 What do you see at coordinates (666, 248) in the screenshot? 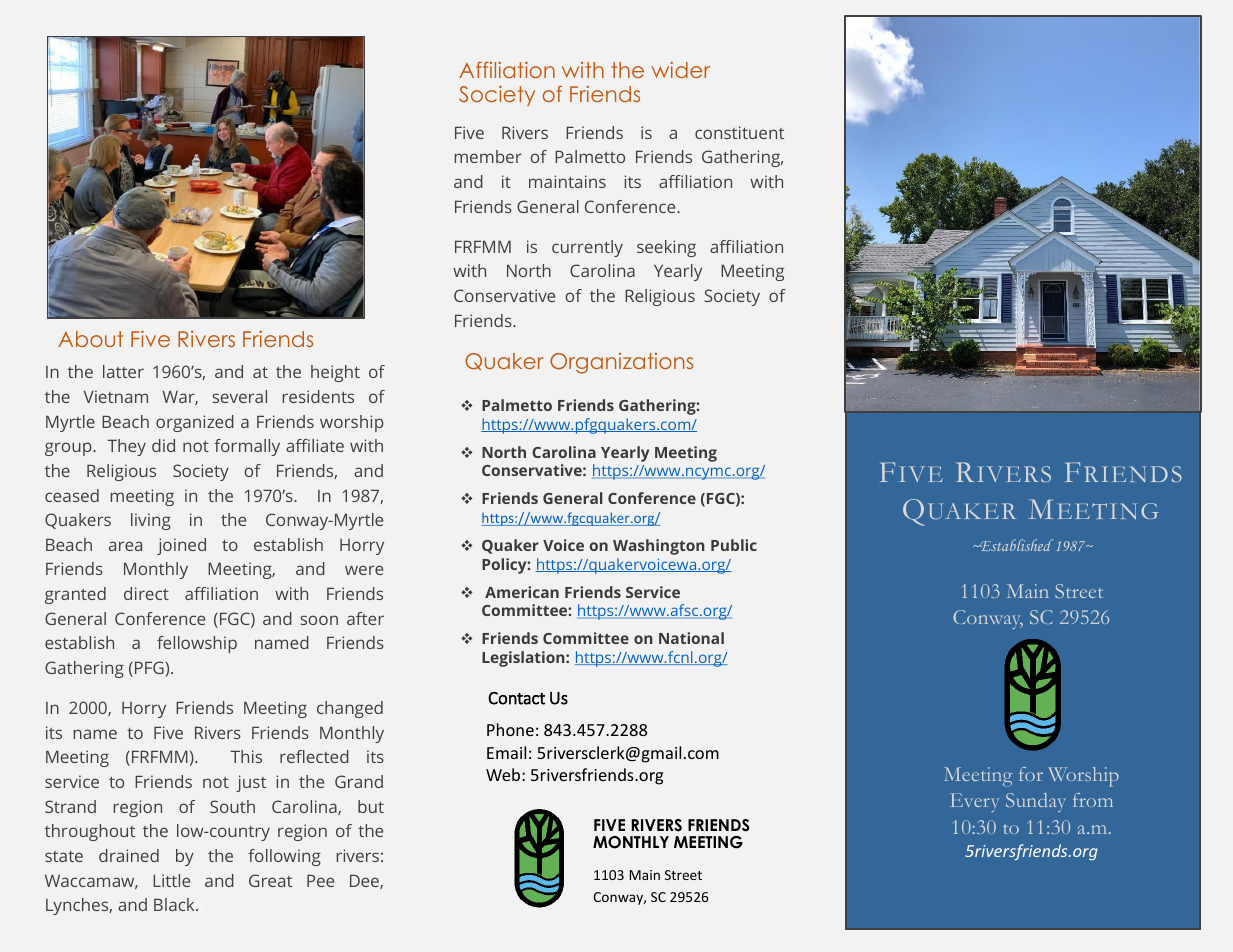
I see `seeking` at bounding box center [666, 248].
